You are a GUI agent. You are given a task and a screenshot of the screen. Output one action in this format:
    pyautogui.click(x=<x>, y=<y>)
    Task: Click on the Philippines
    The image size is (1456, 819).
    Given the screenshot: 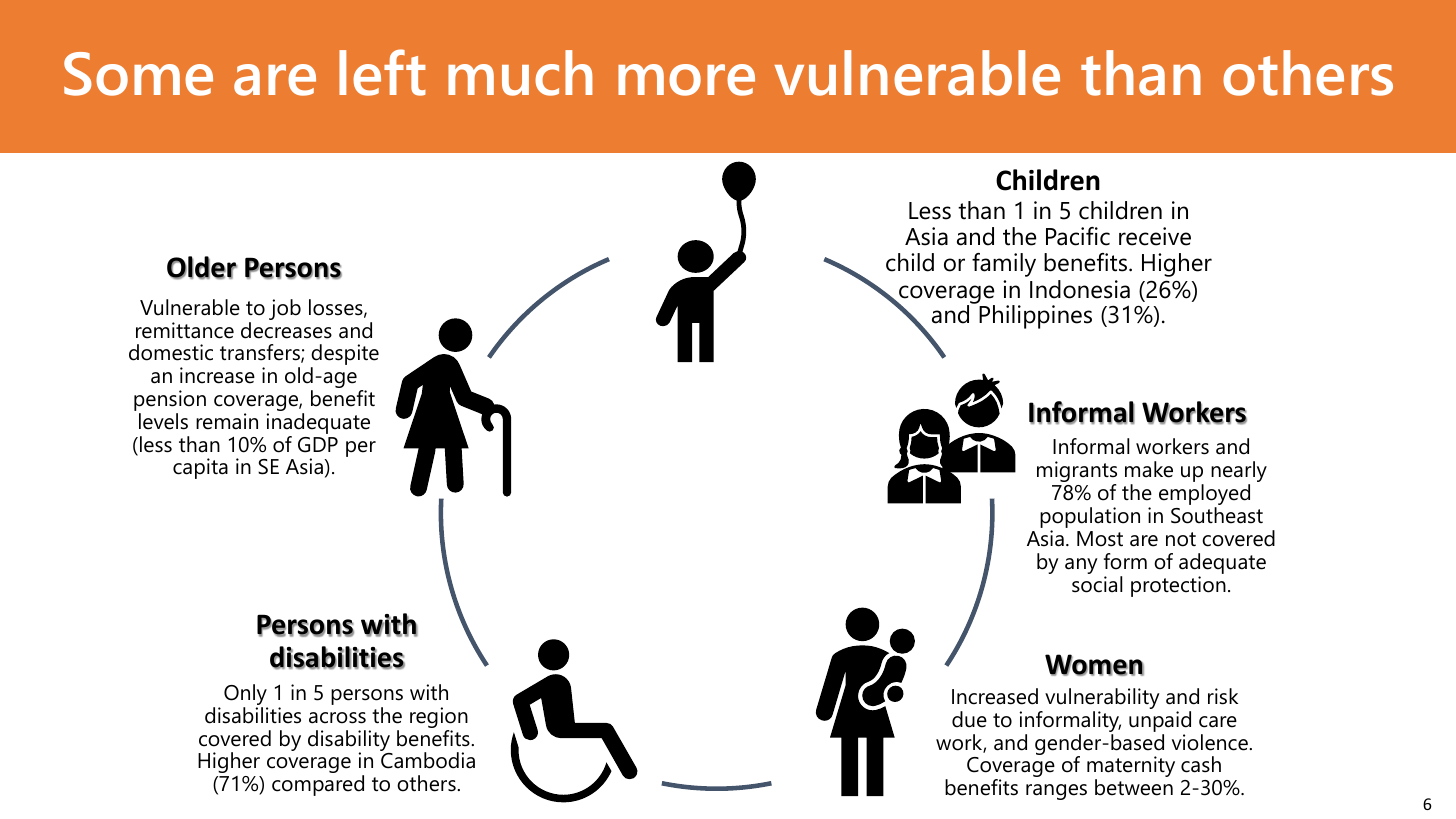 What is the action you would take?
    pyautogui.click(x=1035, y=317)
